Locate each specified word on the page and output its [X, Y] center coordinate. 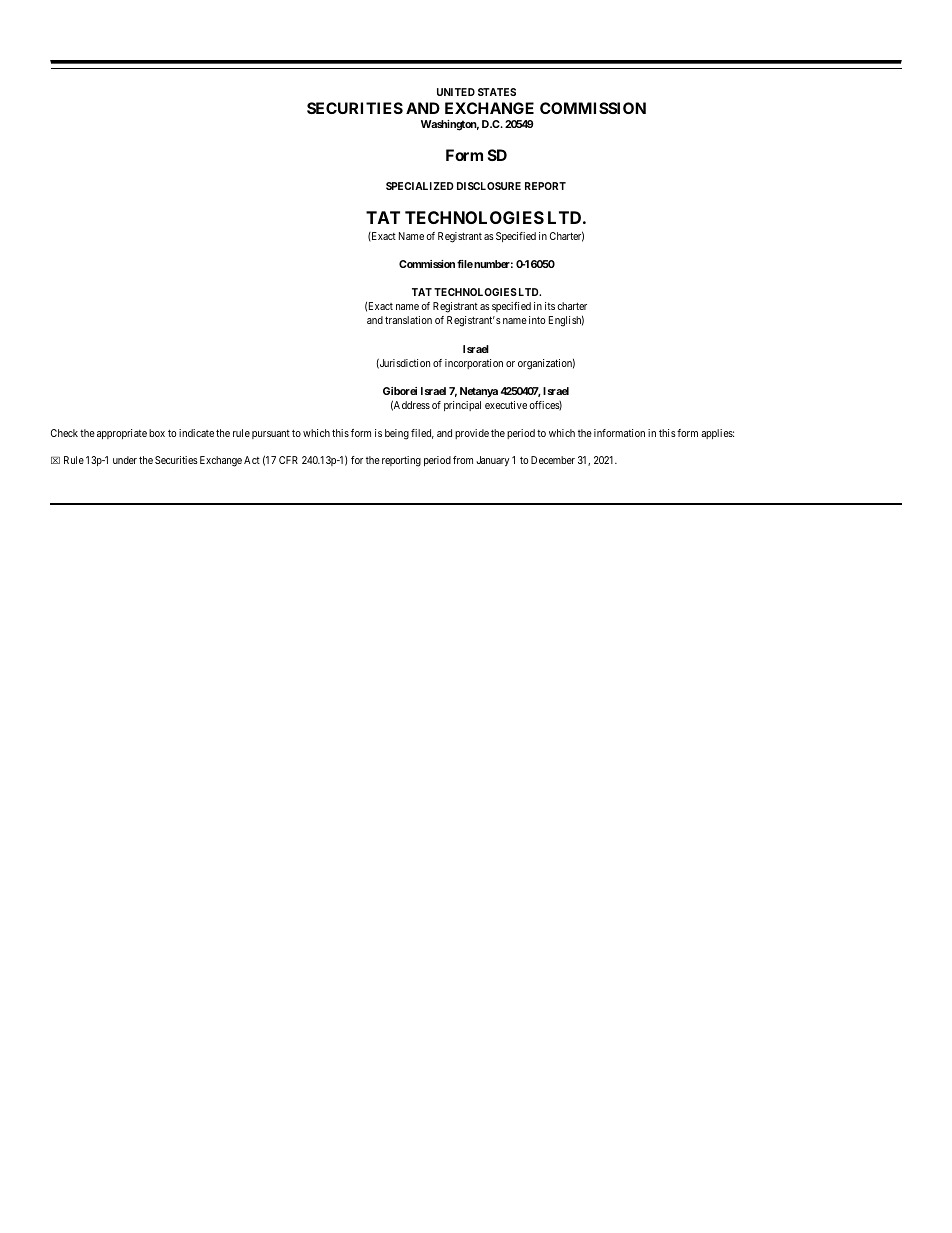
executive [506, 405]
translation [408, 320]
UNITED [456, 92]
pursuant [271, 434]
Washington [450, 125]
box [157, 433]
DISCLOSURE [489, 186]
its [550, 306]
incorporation [474, 364]
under [125, 460]
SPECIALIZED [420, 186]
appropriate [122, 434]
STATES [497, 92]
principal [462, 406]
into [537, 320]
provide [472, 434]
